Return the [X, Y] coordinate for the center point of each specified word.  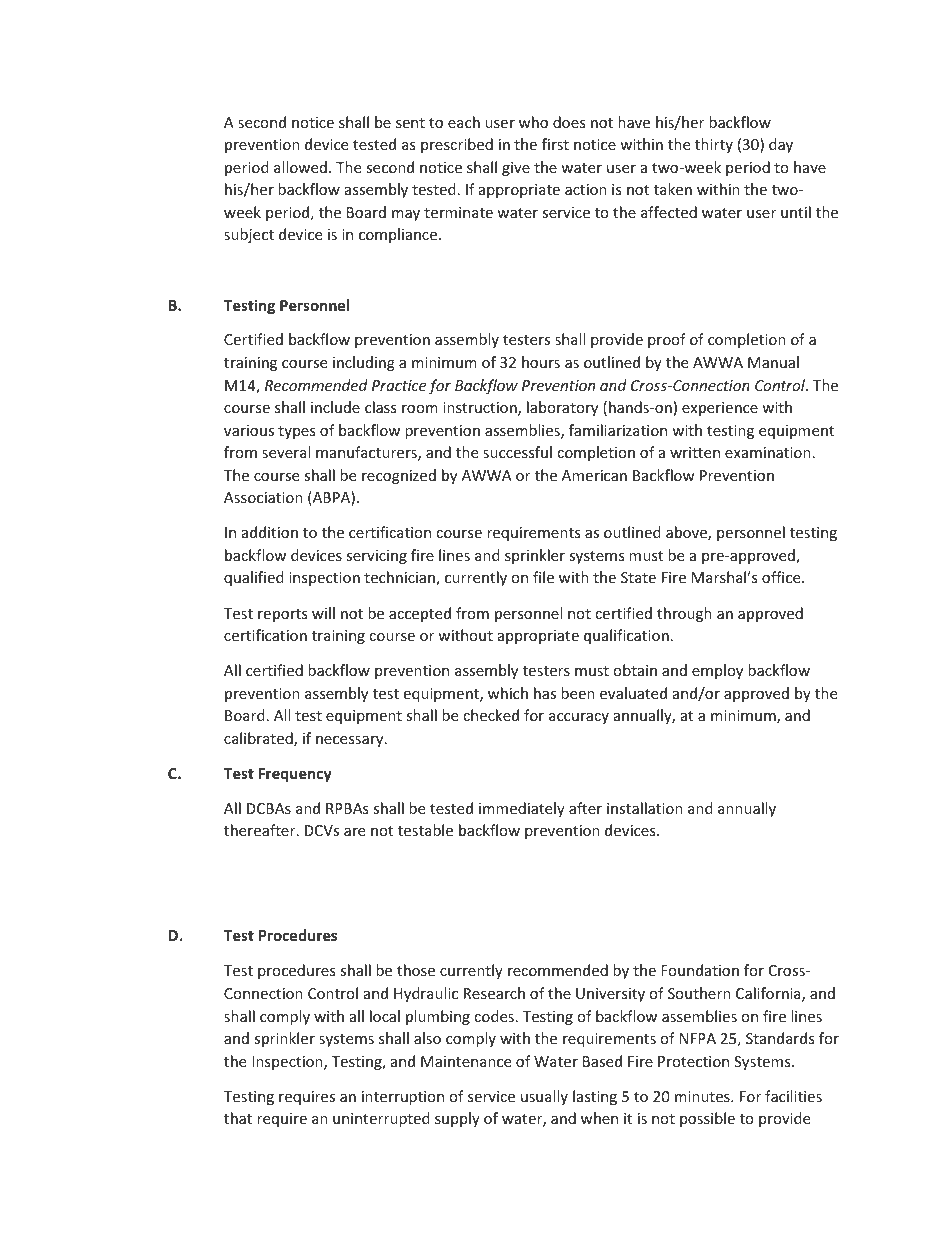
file [543, 577]
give [516, 169]
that [238, 1118]
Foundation [700, 970]
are [354, 832]
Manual [773, 362]
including [364, 363]
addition [270, 532]
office [782, 577]
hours [541, 362]
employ [717, 671]
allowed [300, 167]
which [508, 693]
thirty [714, 145]
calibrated [259, 739]
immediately [522, 809]
